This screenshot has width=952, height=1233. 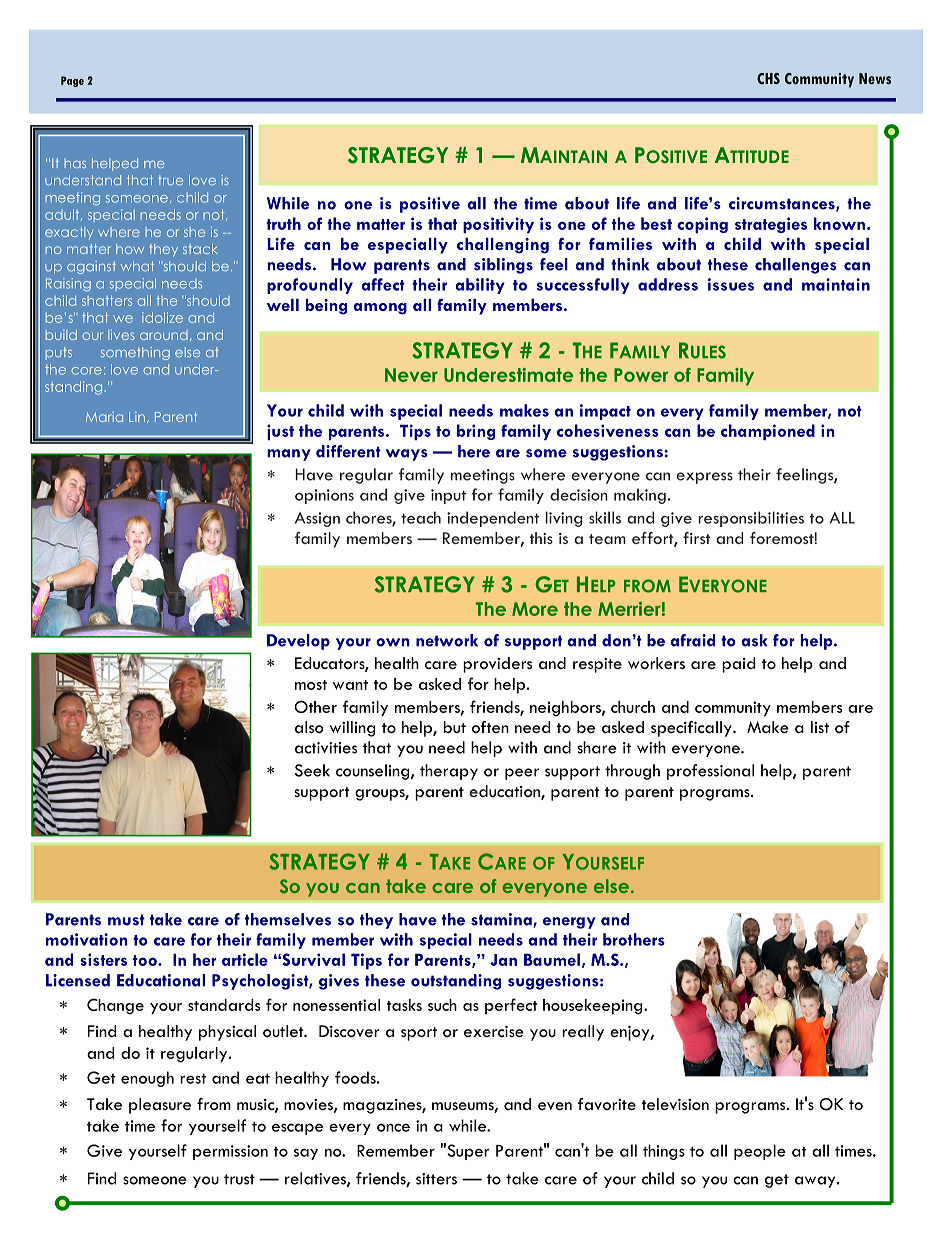 I want to click on pleasure, so click(x=160, y=1106).
